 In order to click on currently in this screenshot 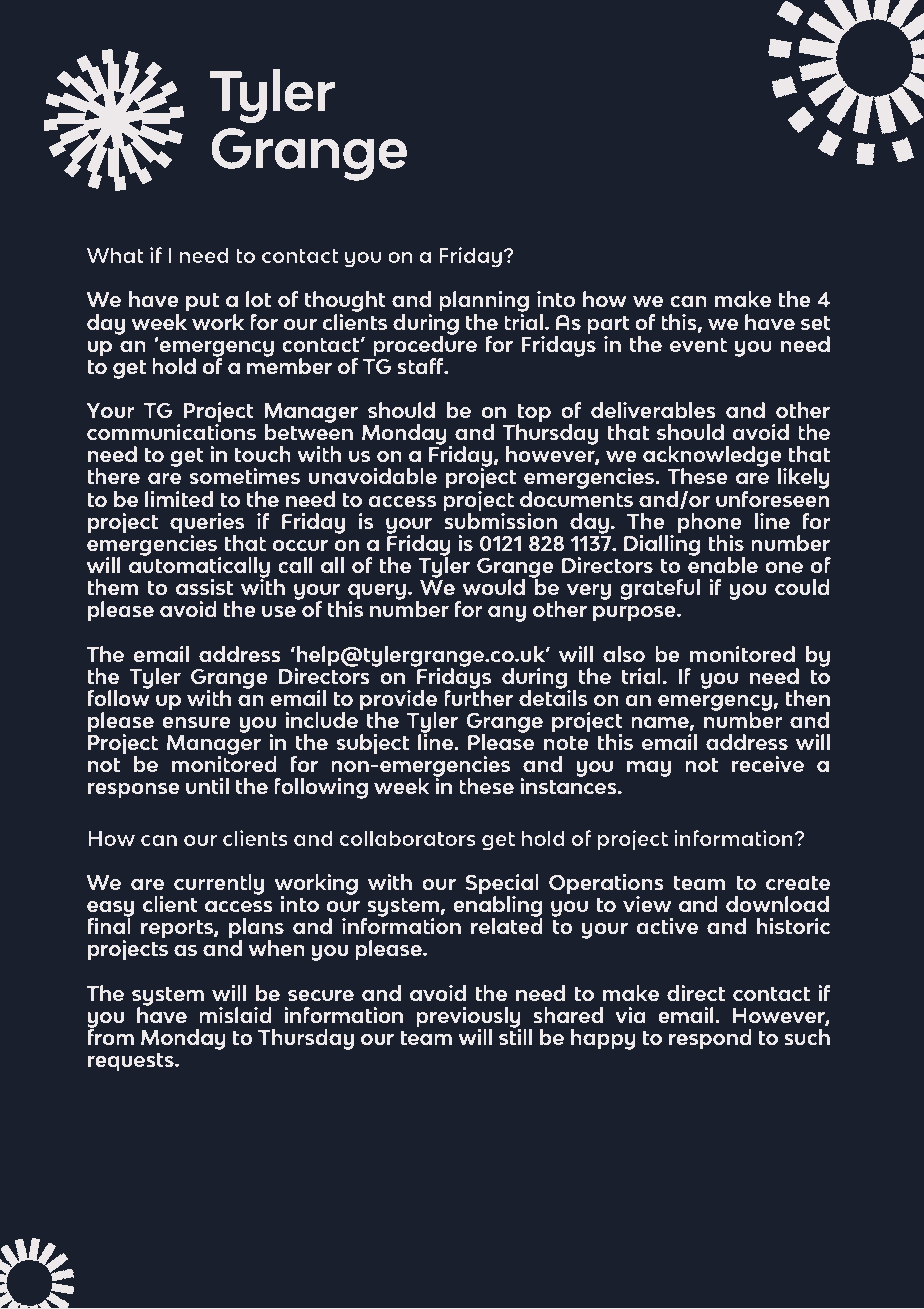, I will do `click(219, 884)`.
